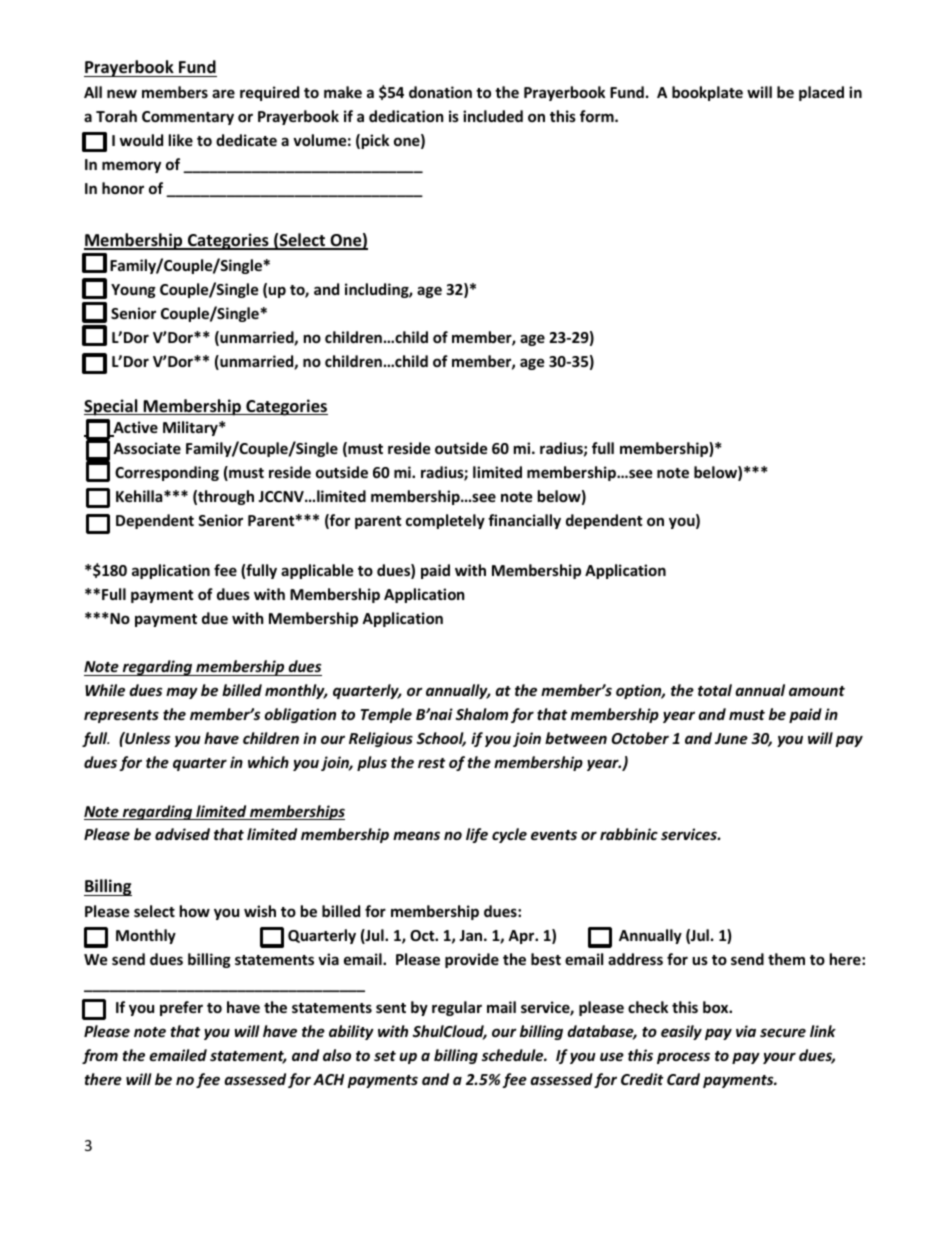 The width and height of the image is (952, 1233). What do you see at coordinates (477, 835) in the image?
I see `life` at bounding box center [477, 835].
